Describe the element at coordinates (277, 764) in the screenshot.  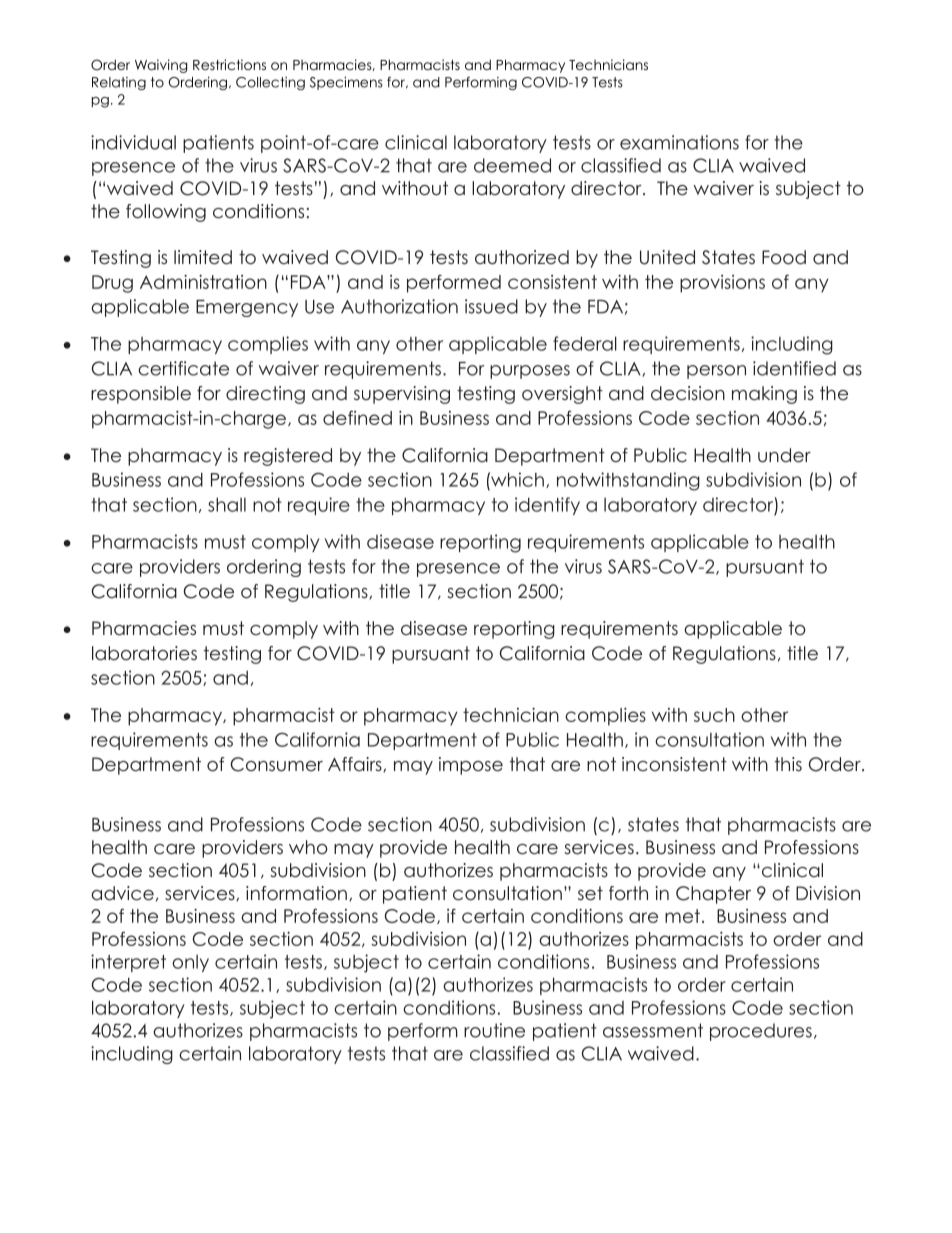
I see `Consumer` at that location.
